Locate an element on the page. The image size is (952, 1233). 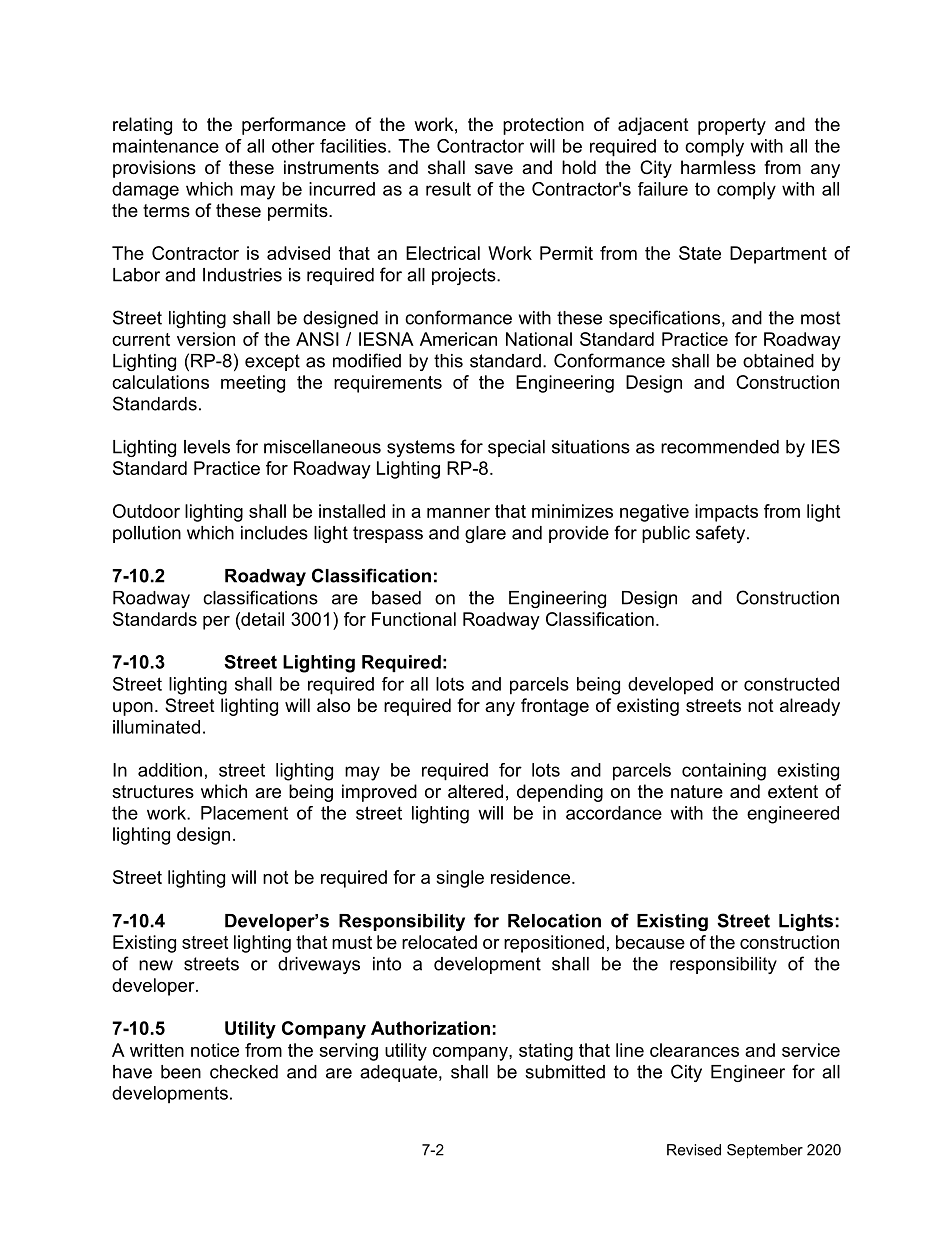
detail is located at coordinates (261, 619).
